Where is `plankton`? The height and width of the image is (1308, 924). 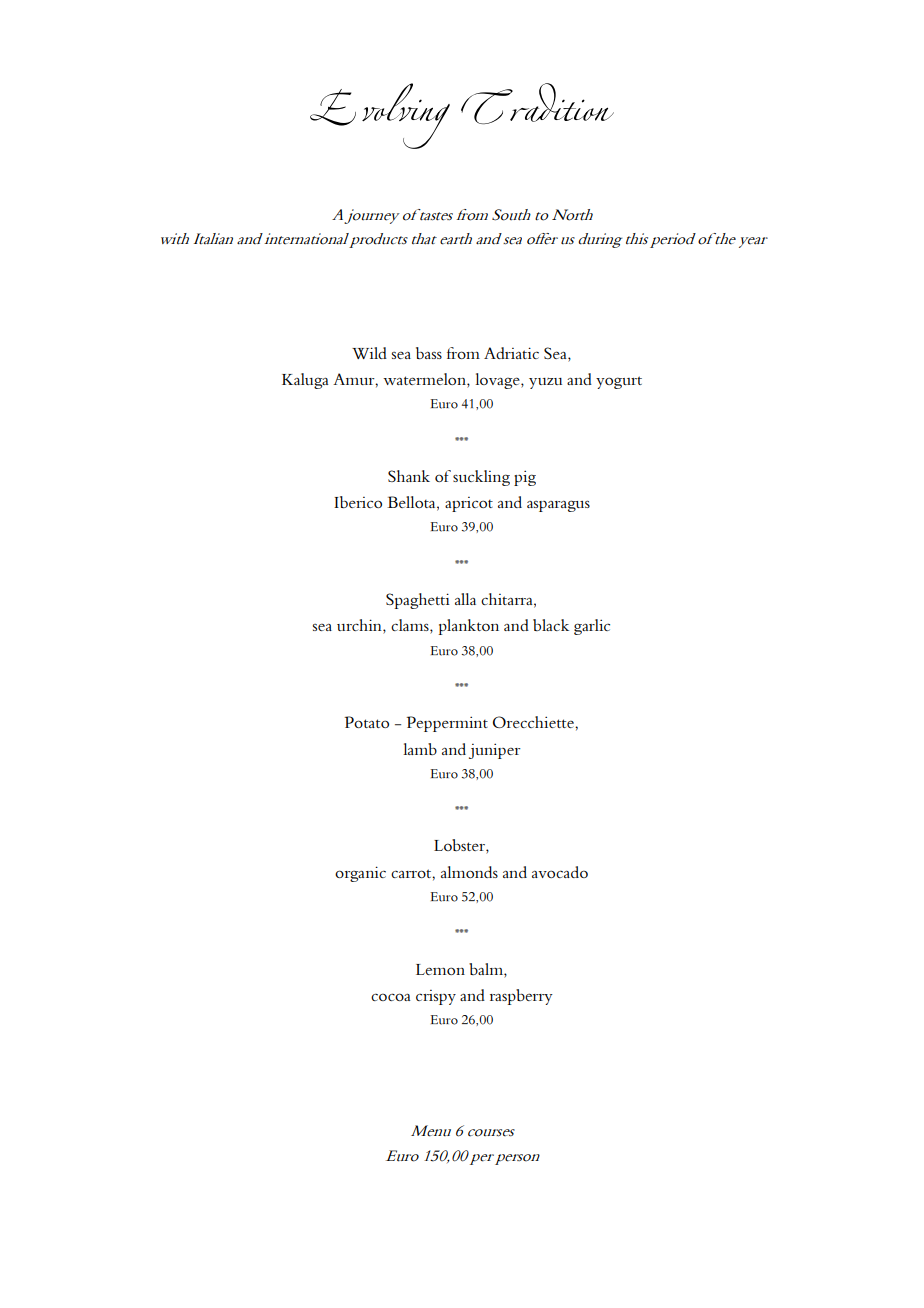
plankton is located at coordinates (469, 627).
